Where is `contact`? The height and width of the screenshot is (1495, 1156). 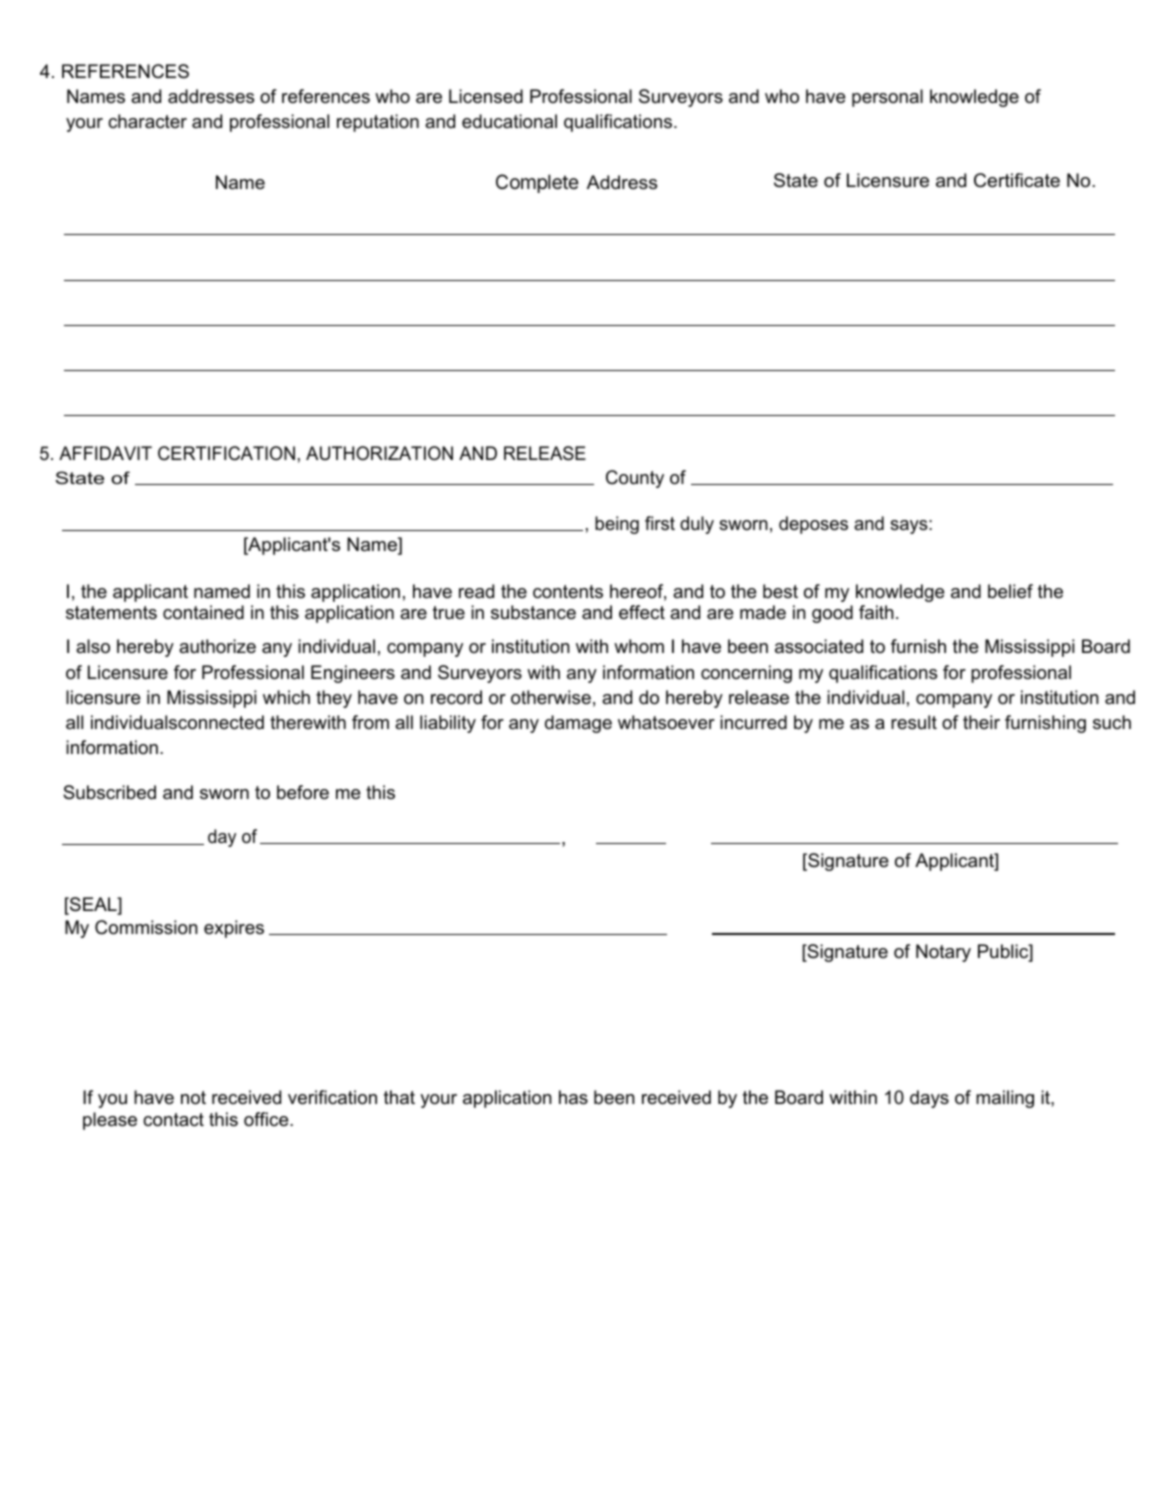
contact is located at coordinates (173, 1120).
